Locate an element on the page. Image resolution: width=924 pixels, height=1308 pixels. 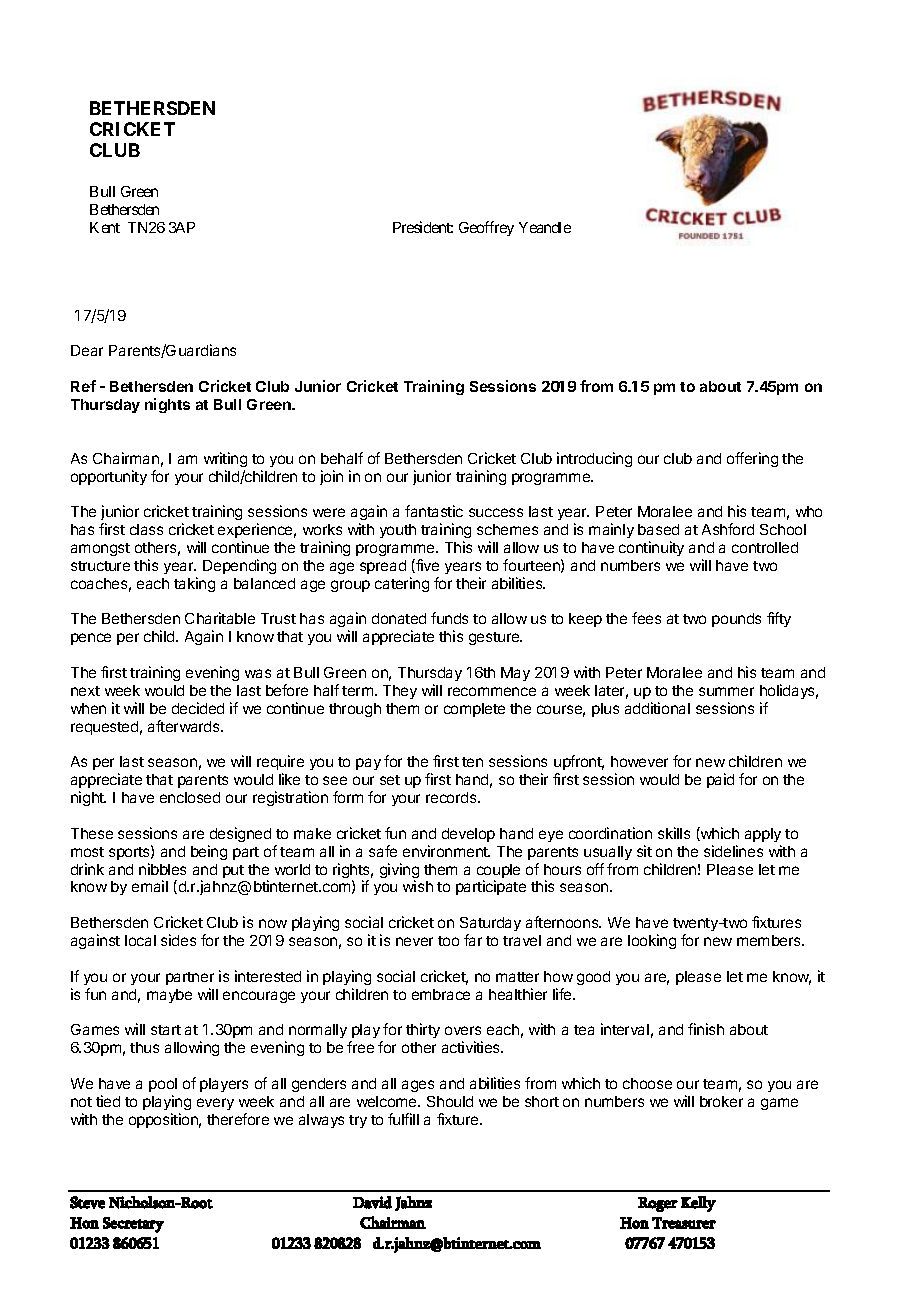
wish is located at coordinates (418, 886).
